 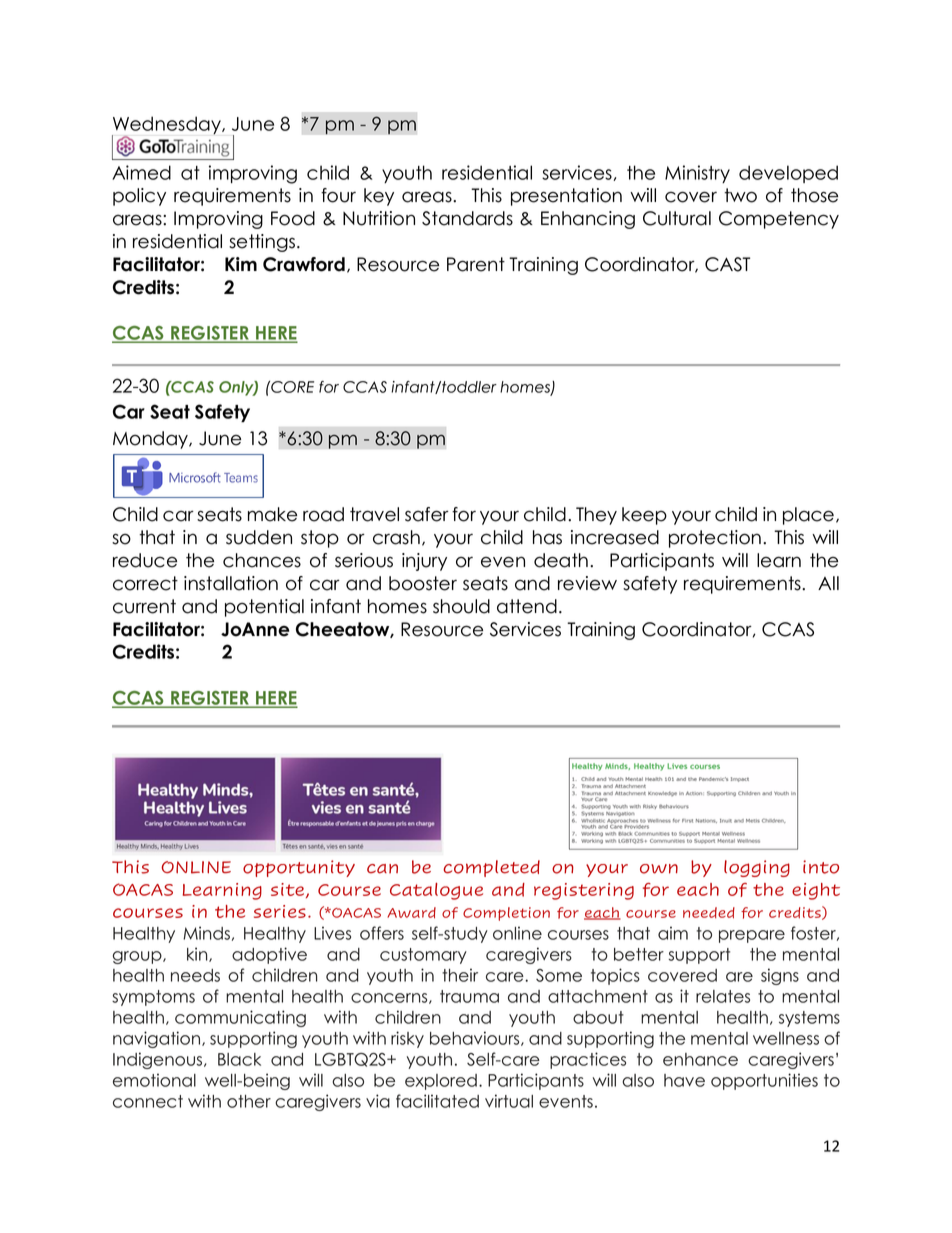 I want to click on Standards, so click(x=467, y=218).
